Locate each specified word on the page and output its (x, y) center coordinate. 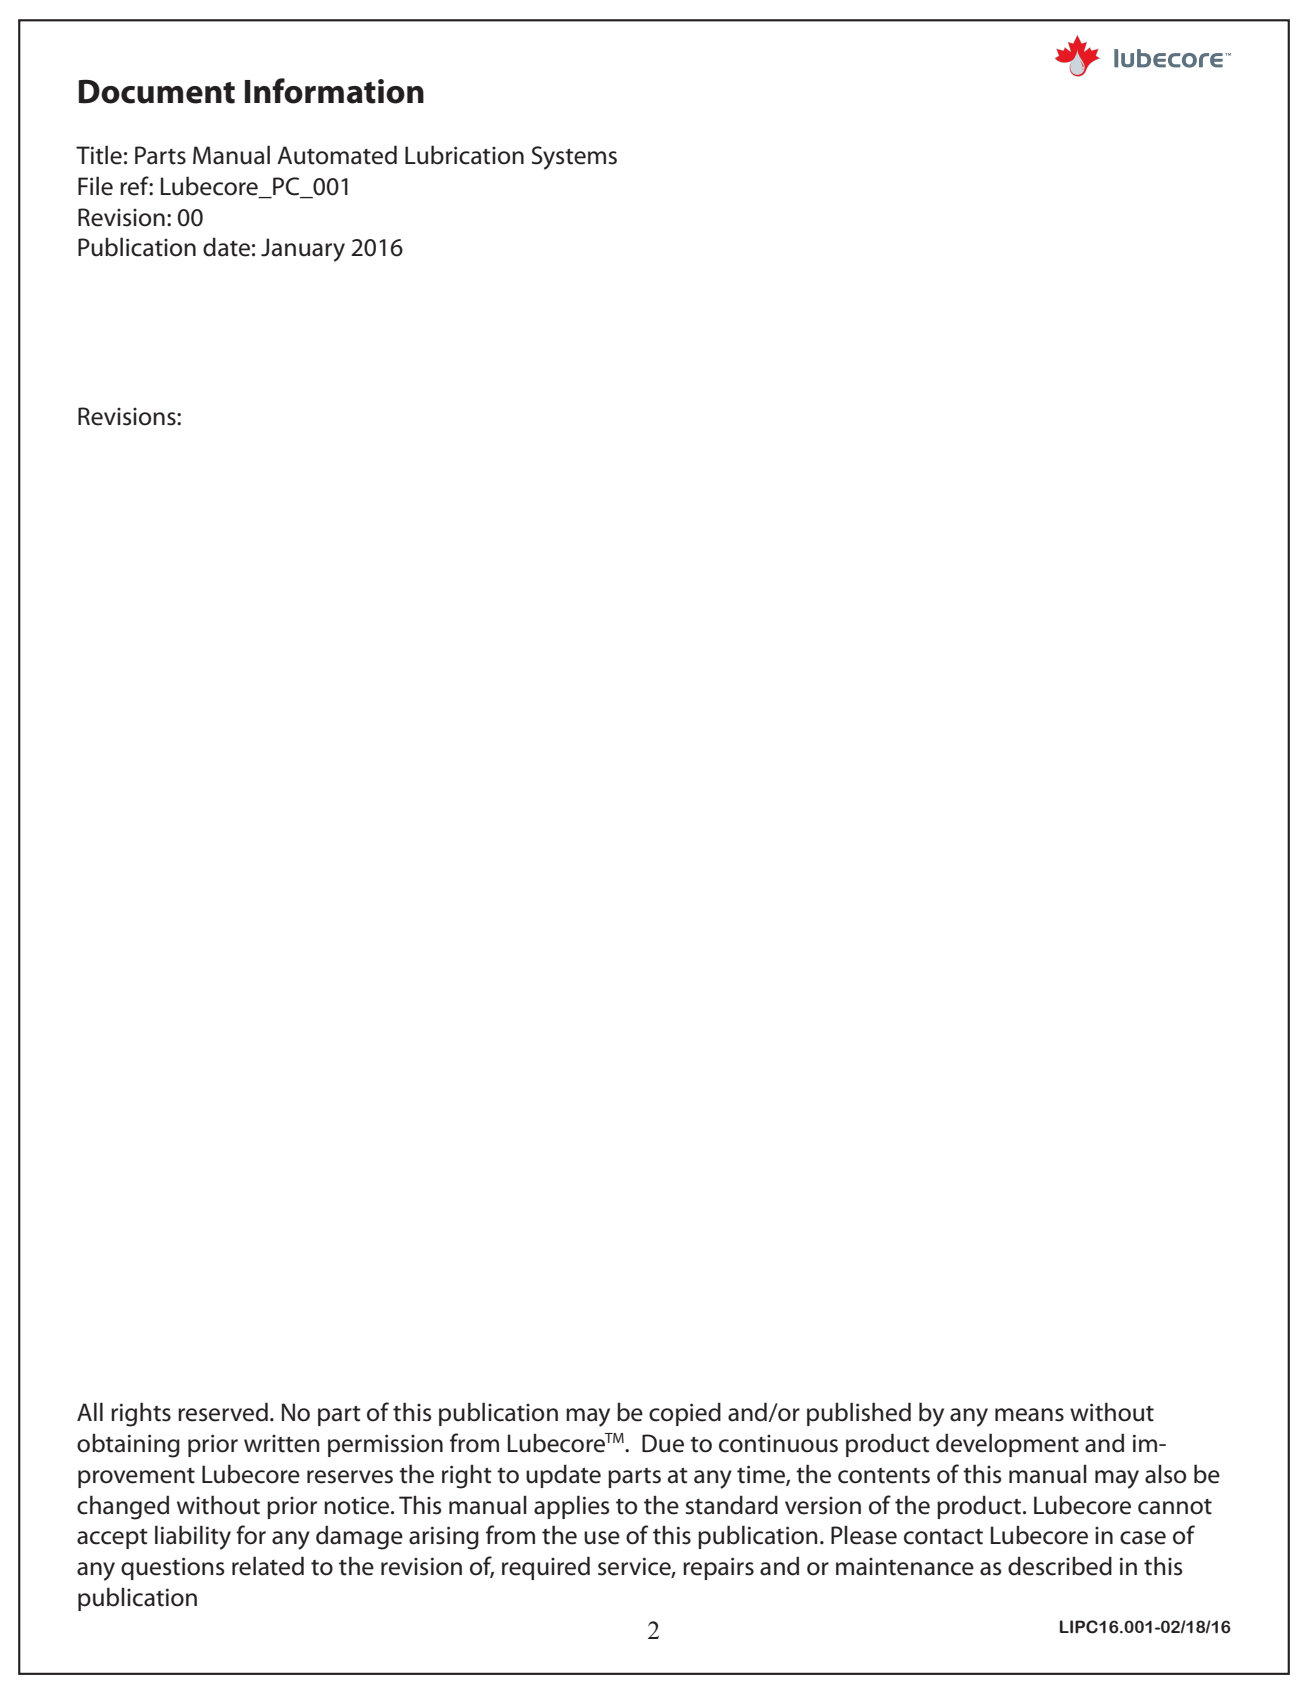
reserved (223, 1412)
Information (334, 91)
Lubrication (464, 155)
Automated (337, 155)
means (1029, 1415)
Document (157, 91)
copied (685, 1414)
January (303, 250)
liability (193, 1537)
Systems (574, 158)
